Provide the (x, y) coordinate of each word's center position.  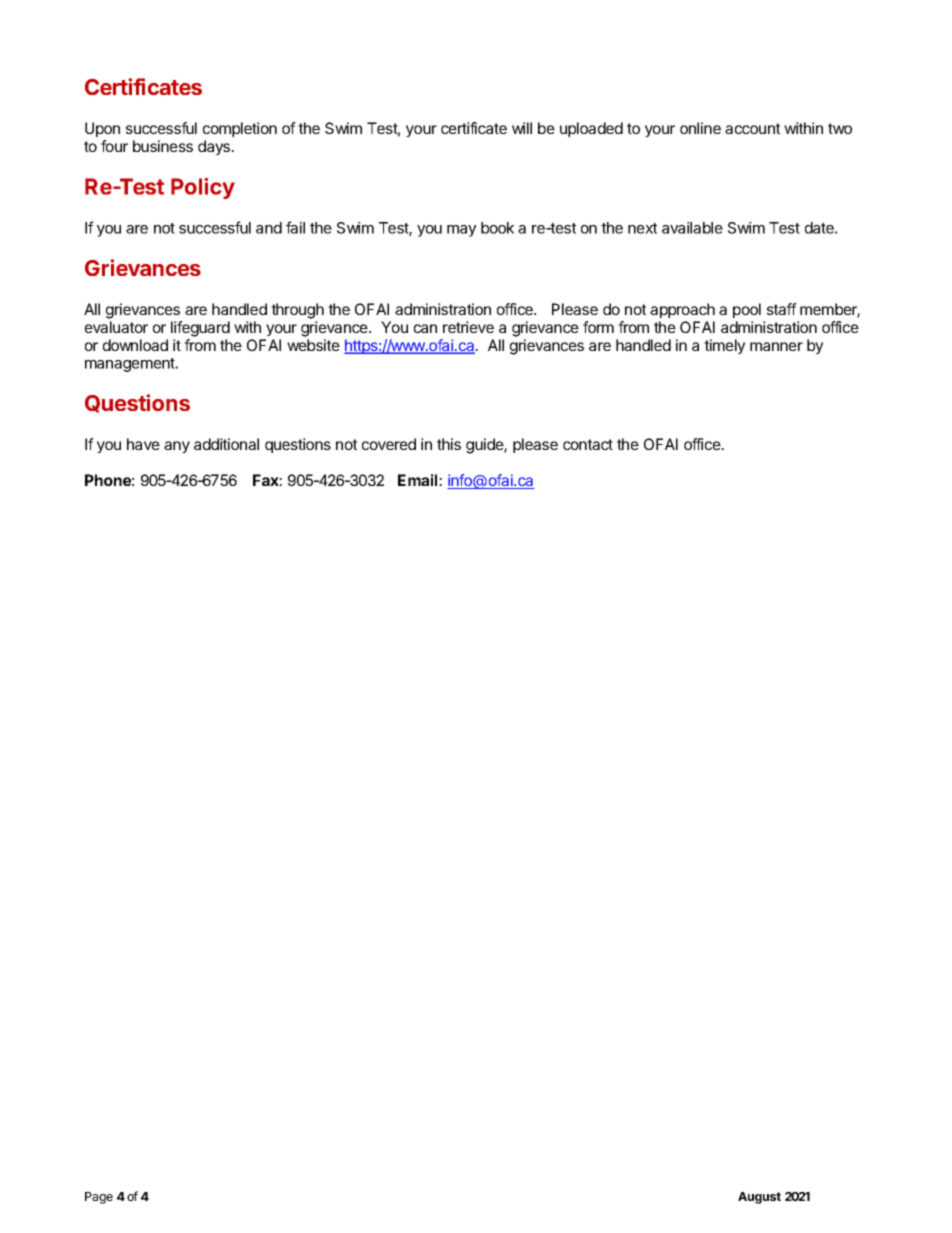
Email (419, 480)
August (759, 1198)
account (752, 128)
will (522, 128)
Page (99, 1198)
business (163, 146)
